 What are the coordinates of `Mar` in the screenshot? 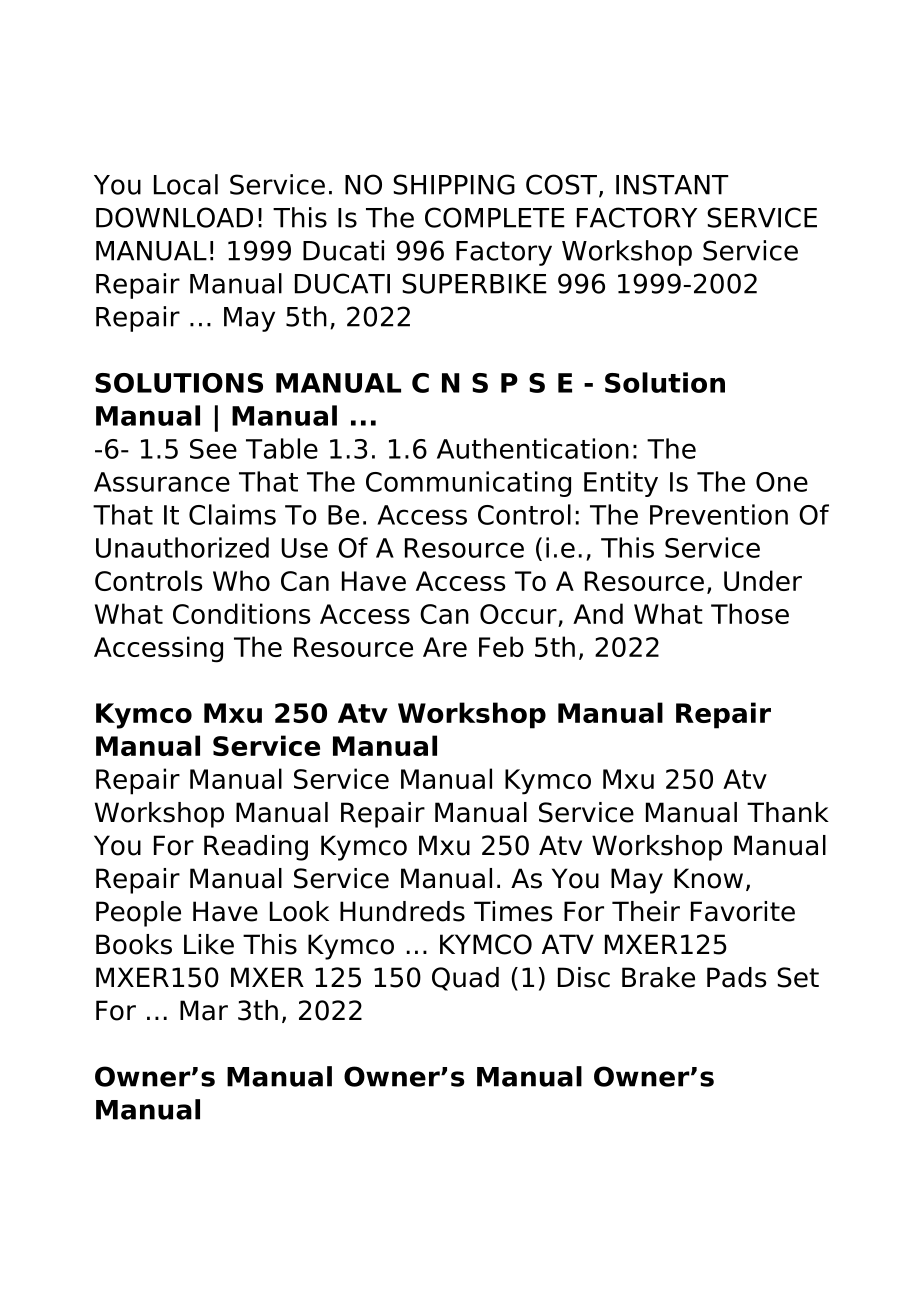 It's located at (204, 1010).
